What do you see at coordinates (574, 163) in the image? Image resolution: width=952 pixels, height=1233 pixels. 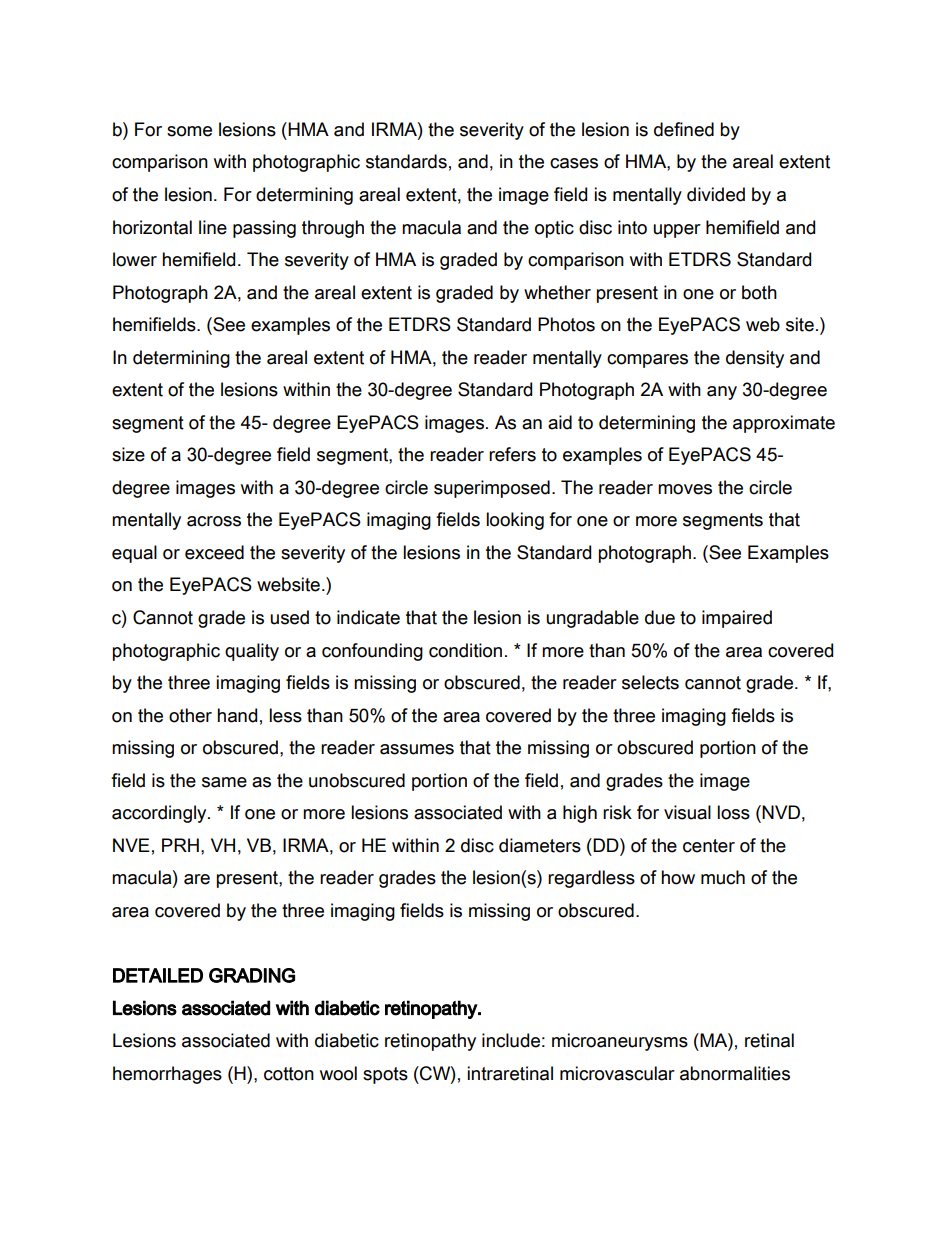 I see `cases` at bounding box center [574, 163].
